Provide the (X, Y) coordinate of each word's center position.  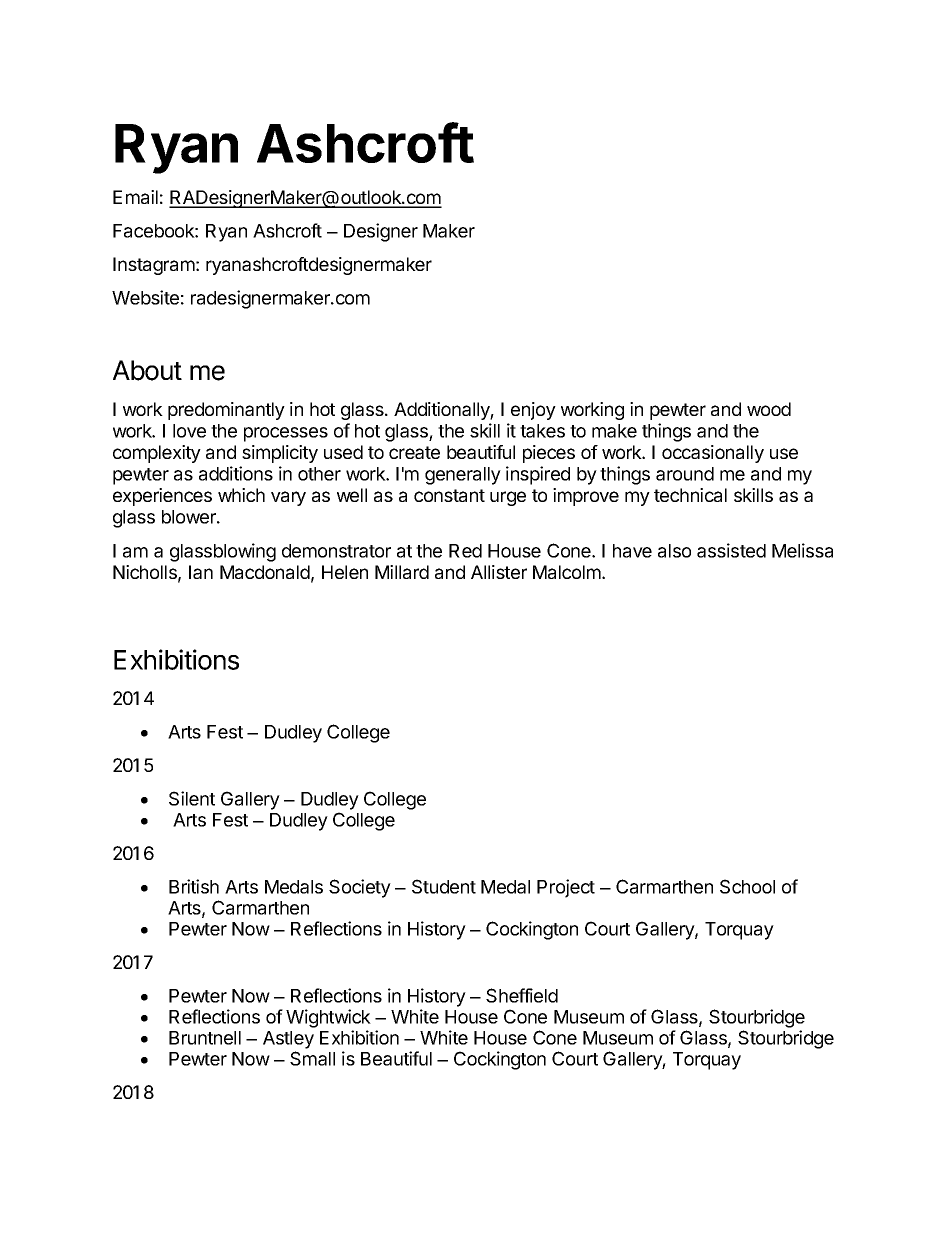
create (414, 452)
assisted (731, 550)
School (747, 886)
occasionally (713, 454)
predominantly (226, 411)
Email (135, 197)
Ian (201, 572)
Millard (402, 572)
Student (444, 886)
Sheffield (522, 995)
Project (566, 888)
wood (769, 409)
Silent (192, 798)
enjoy (533, 411)
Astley (288, 1040)
